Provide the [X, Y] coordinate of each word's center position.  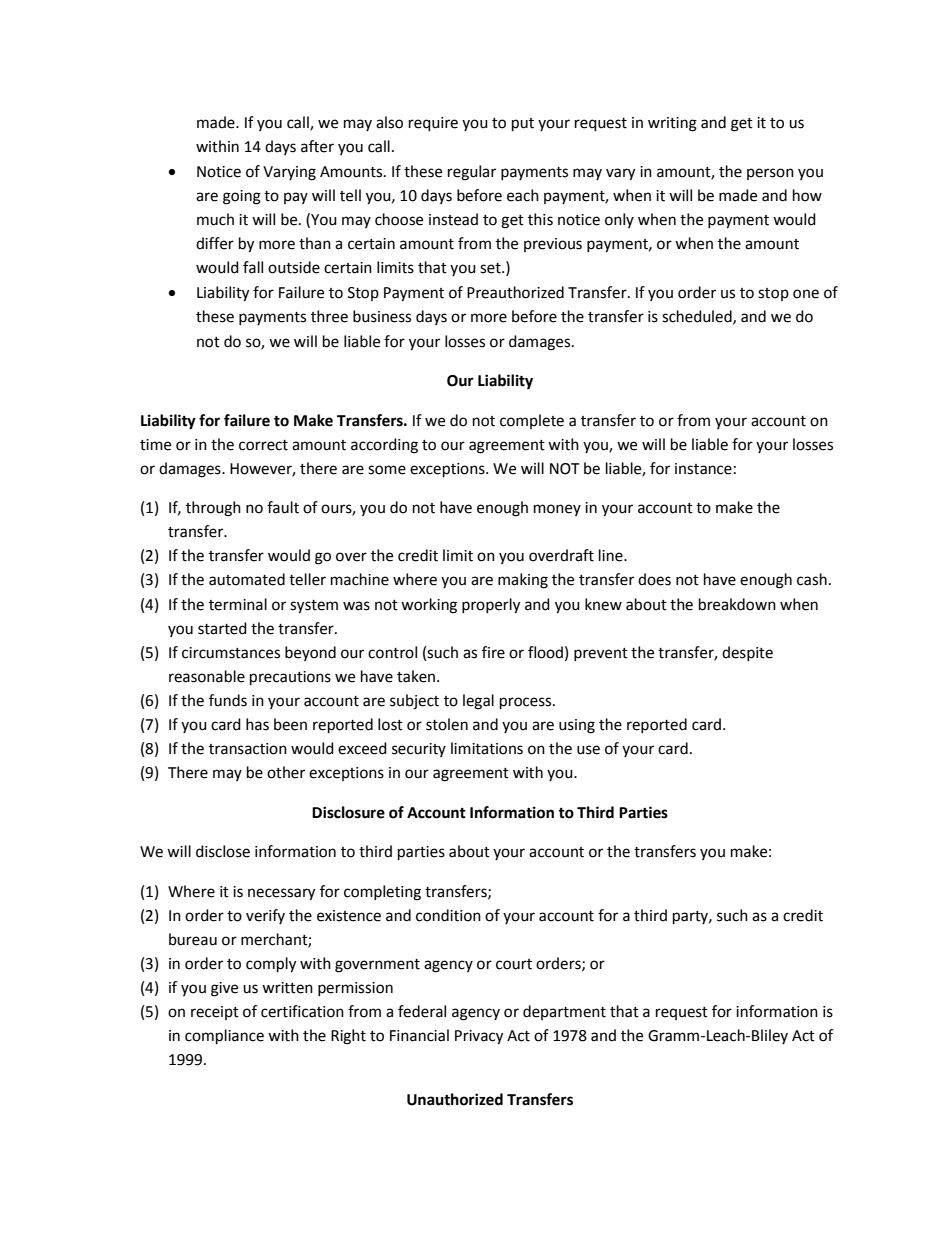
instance [703, 469]
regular [472, 173]
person [770, 174]
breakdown [737, 604]
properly [491, 606]
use [588, 750]
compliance [224, 1037]
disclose [223, 851]
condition [448, 915]
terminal [238, 604]
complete [532, 421]
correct [263, 445]
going [242, 197]
